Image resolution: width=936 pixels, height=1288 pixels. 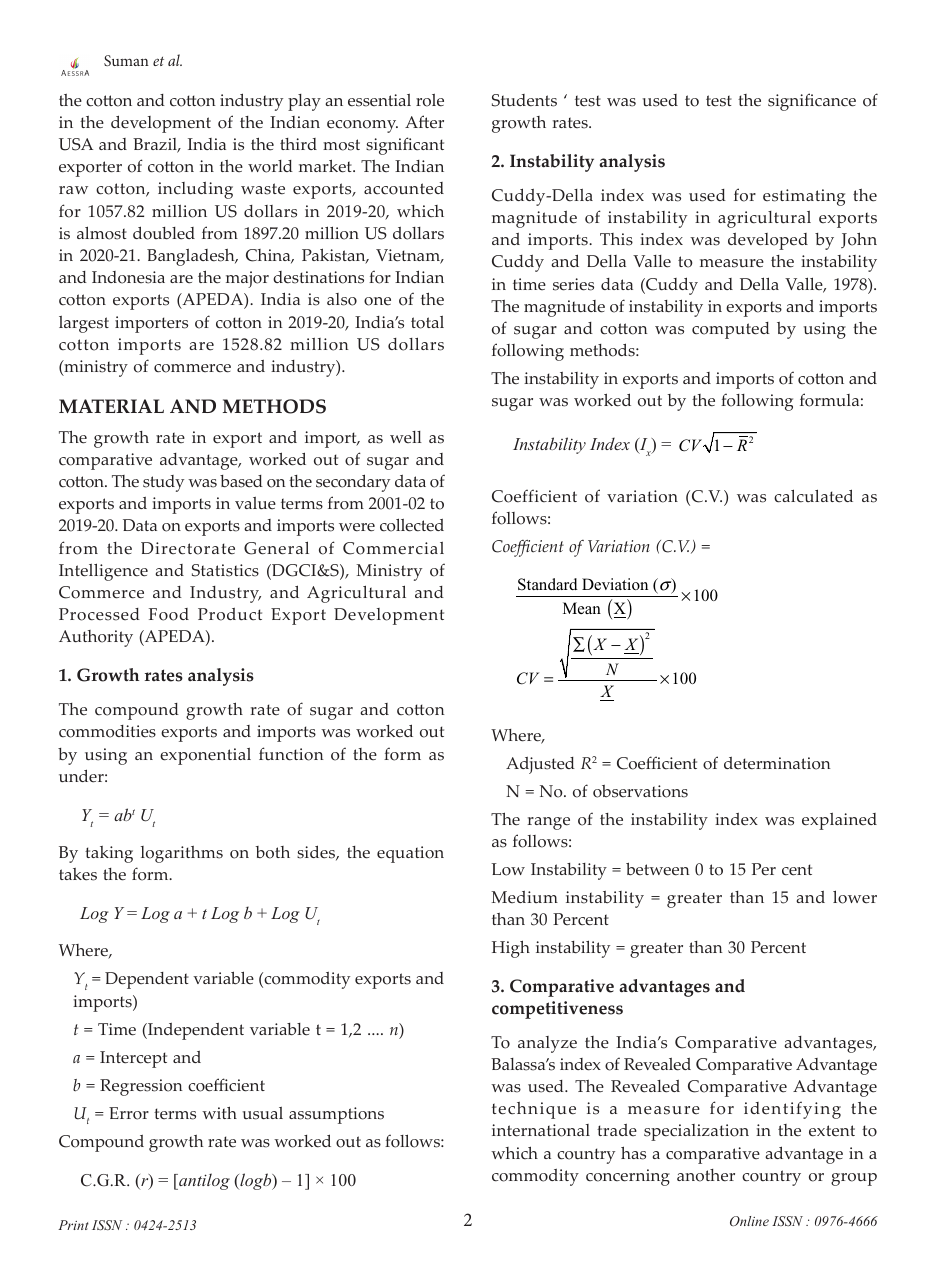 I want to click on role, so click(x=430, y=100).
